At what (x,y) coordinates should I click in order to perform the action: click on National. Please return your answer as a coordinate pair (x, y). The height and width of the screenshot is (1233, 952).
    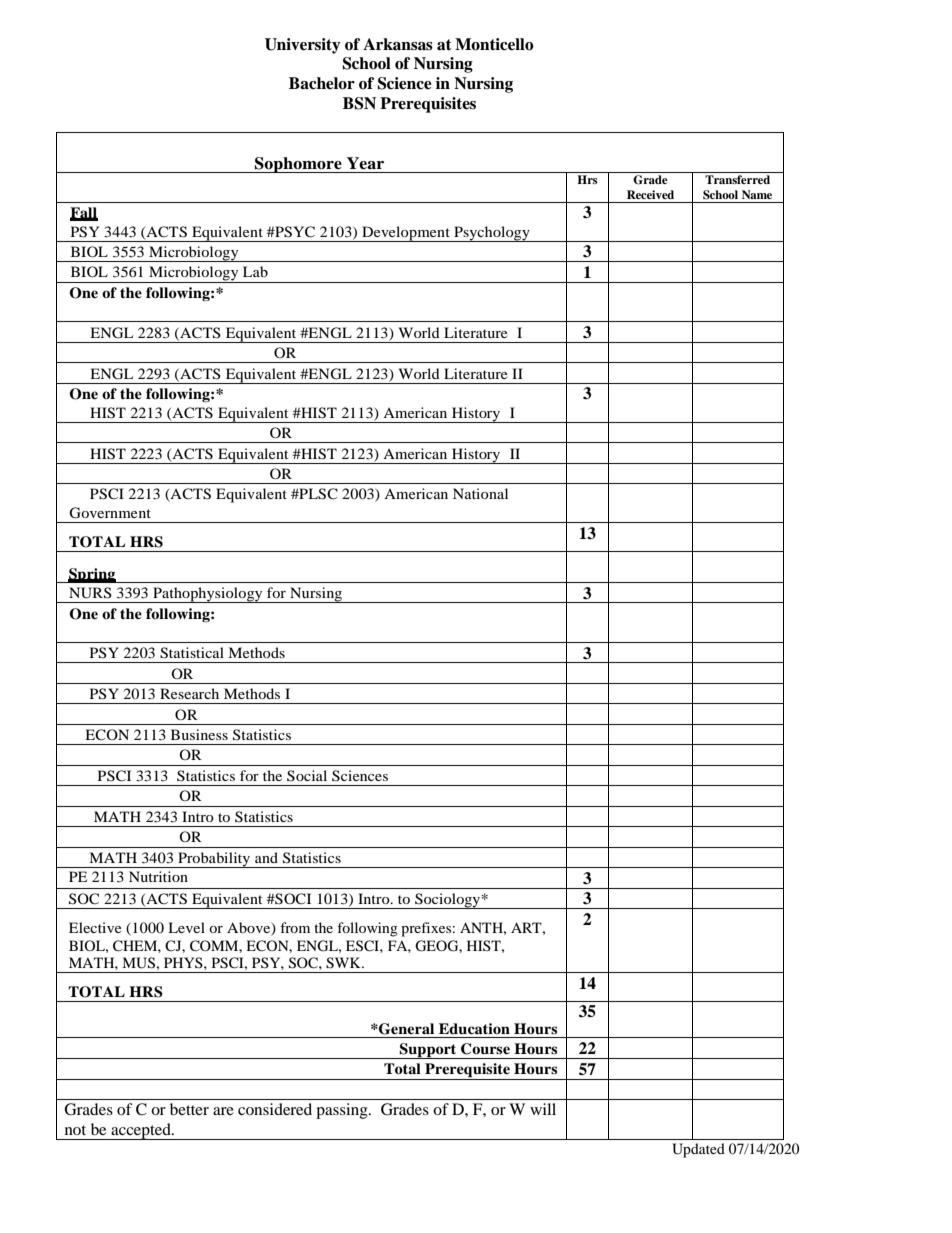
    Looking at the image, I should click on (480, 493).
